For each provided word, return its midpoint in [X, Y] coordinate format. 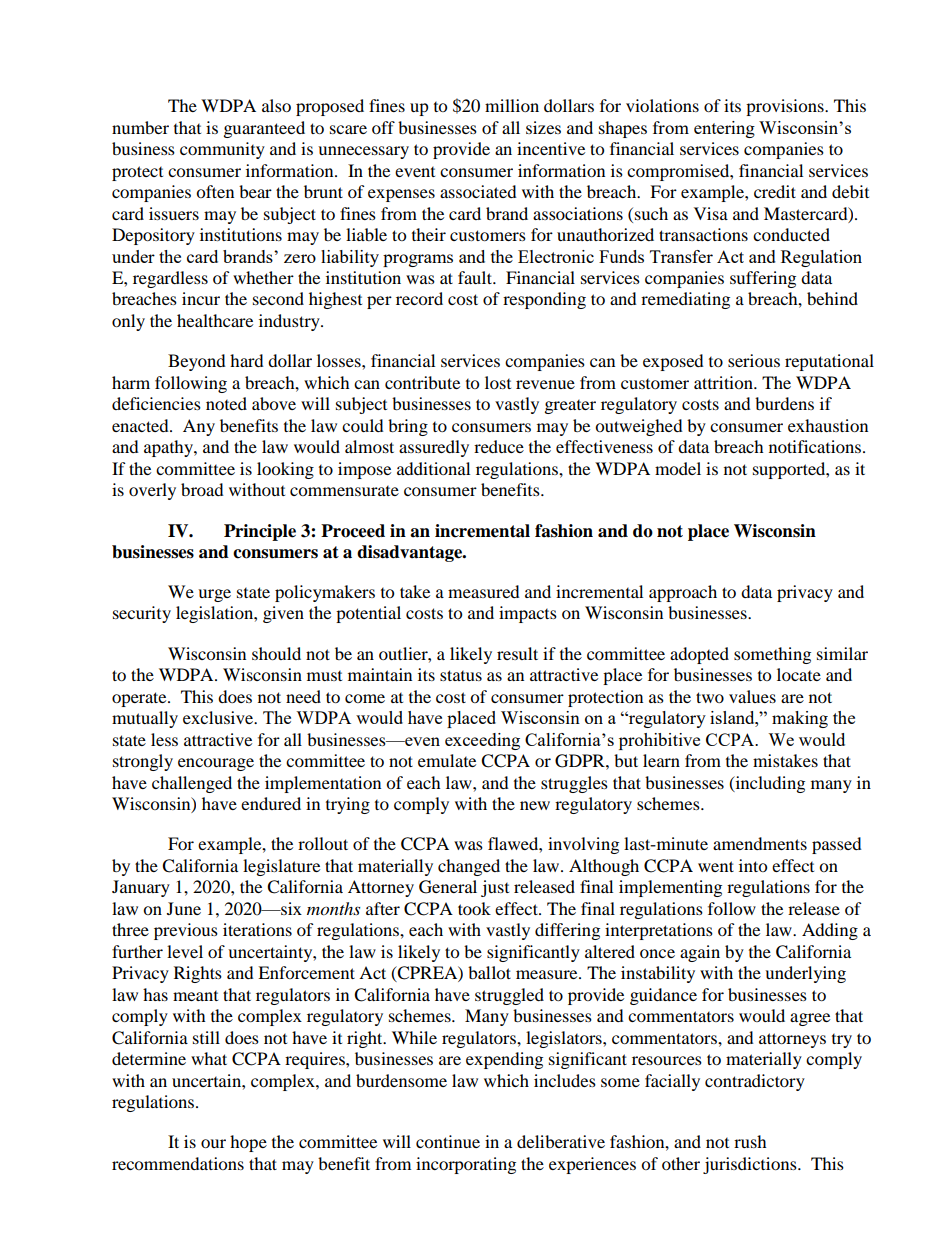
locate [799, 674]
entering [724, 129]
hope [248, 1143]
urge [214, 595]
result [517, 653]
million [512, 105]
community [222, 150]
